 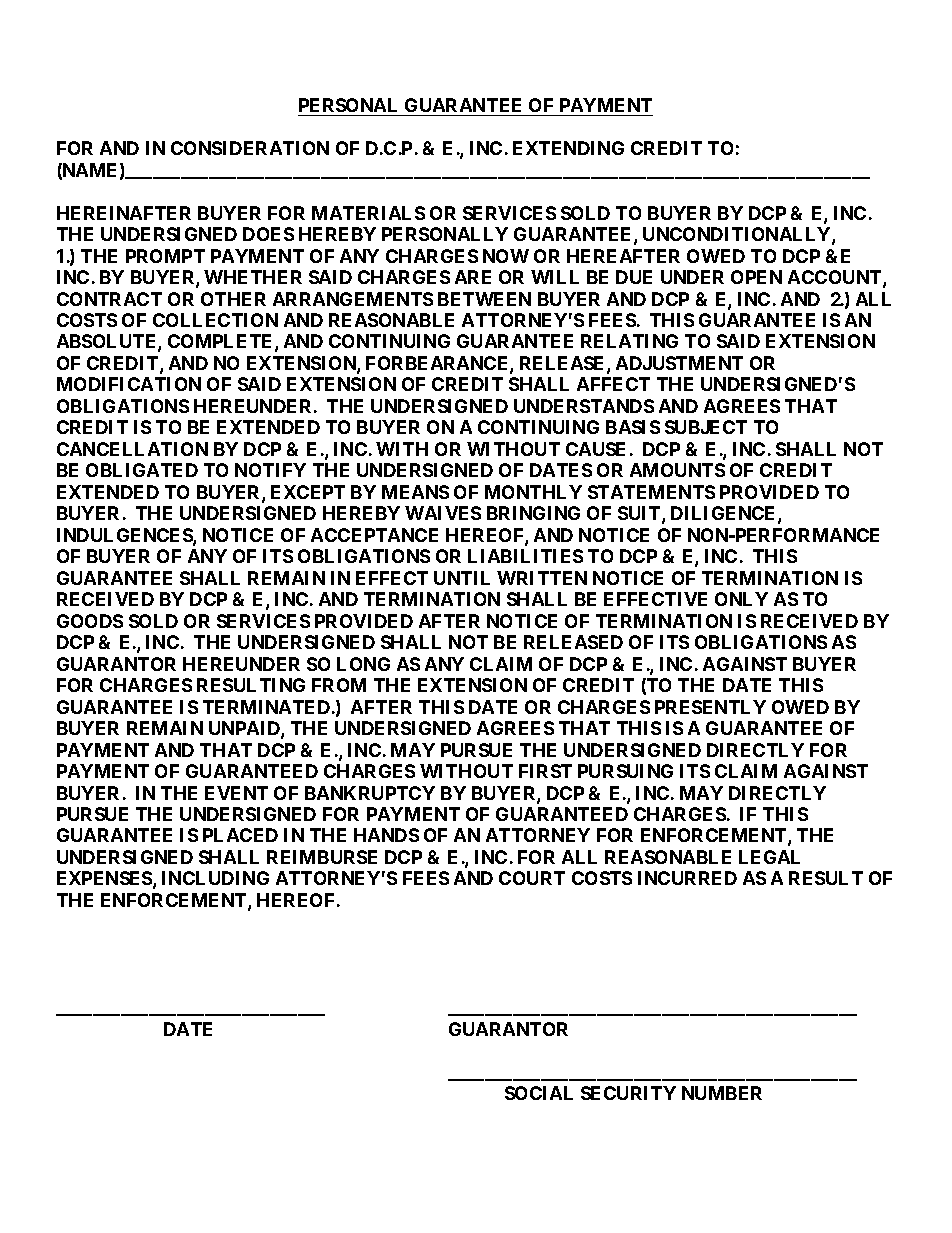 What do you see at coordinates (368, 213) in the screenshot?
I see `MATERIALS` at bounding box center [368, 213].
